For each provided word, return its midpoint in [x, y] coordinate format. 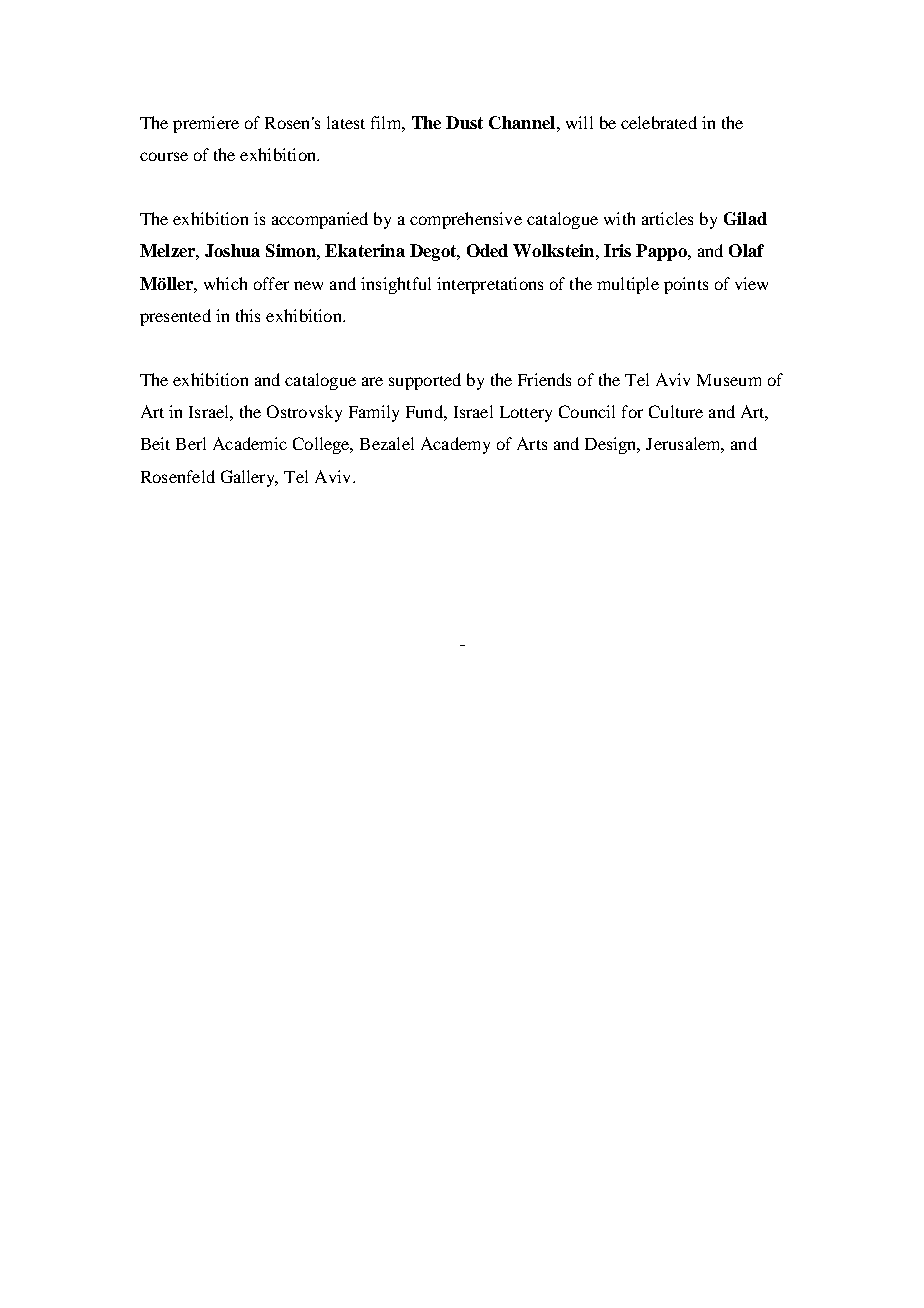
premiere [206, 124]
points [686, 285]
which [225, 283]
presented [175, 317]
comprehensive [466, 220]
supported [425, 381]
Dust [464, 122]
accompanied [320, 220]
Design [612, 445]
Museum [729, 380]
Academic [250, 443]
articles [667, 218]
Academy [455, 445]
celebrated [659, 122]
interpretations [490, 285]
